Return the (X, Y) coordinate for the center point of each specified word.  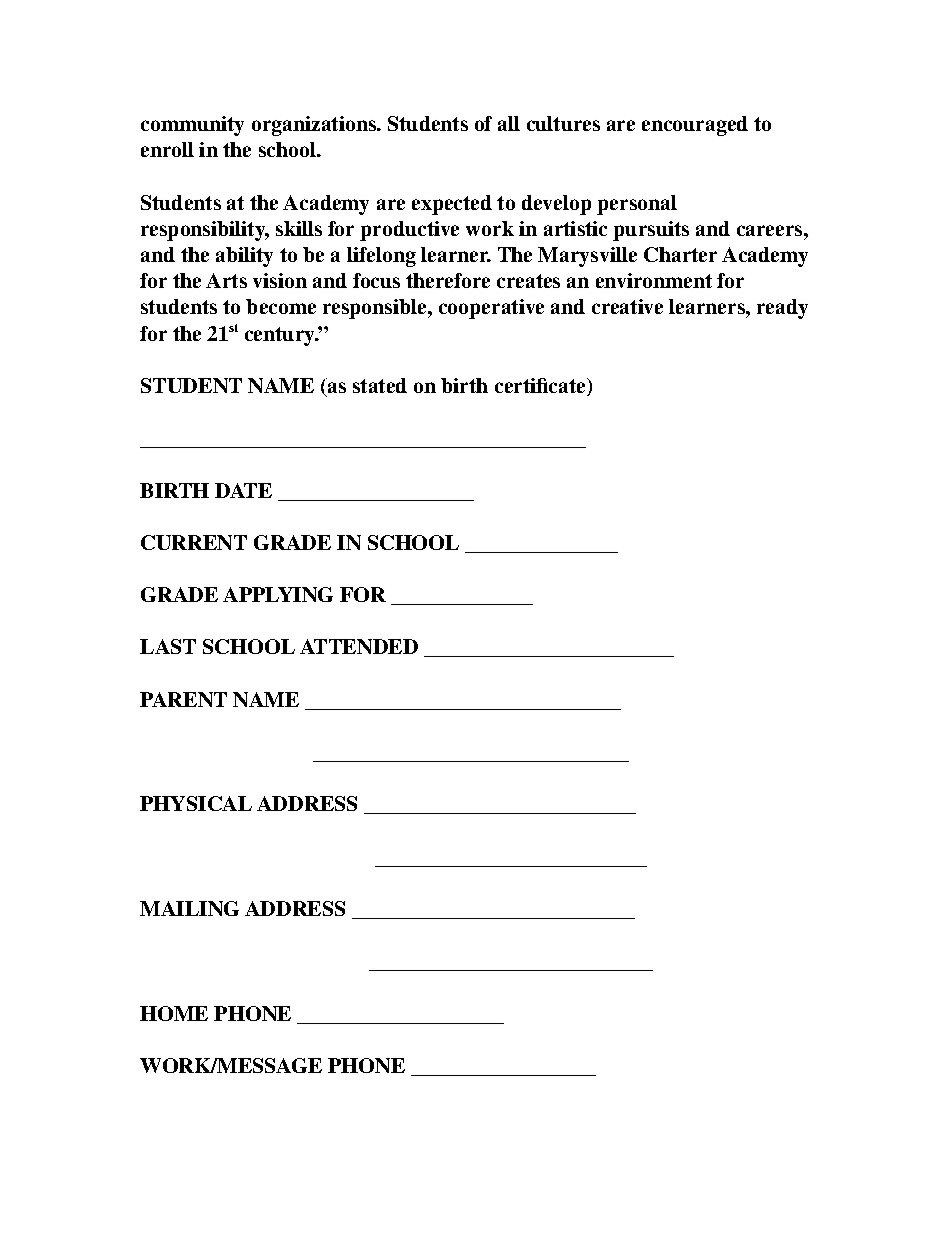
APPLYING (278, 594)
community (192, 126)
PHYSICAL (196, 803)
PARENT (183, 699)
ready (782, 309)
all (509, 123)
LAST (168, 646)
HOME (174, 1013)
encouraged (695, 126)
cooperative (491, 309)
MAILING (189, 908)
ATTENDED (359, 646)
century (281, 336)
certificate (541, 387)
